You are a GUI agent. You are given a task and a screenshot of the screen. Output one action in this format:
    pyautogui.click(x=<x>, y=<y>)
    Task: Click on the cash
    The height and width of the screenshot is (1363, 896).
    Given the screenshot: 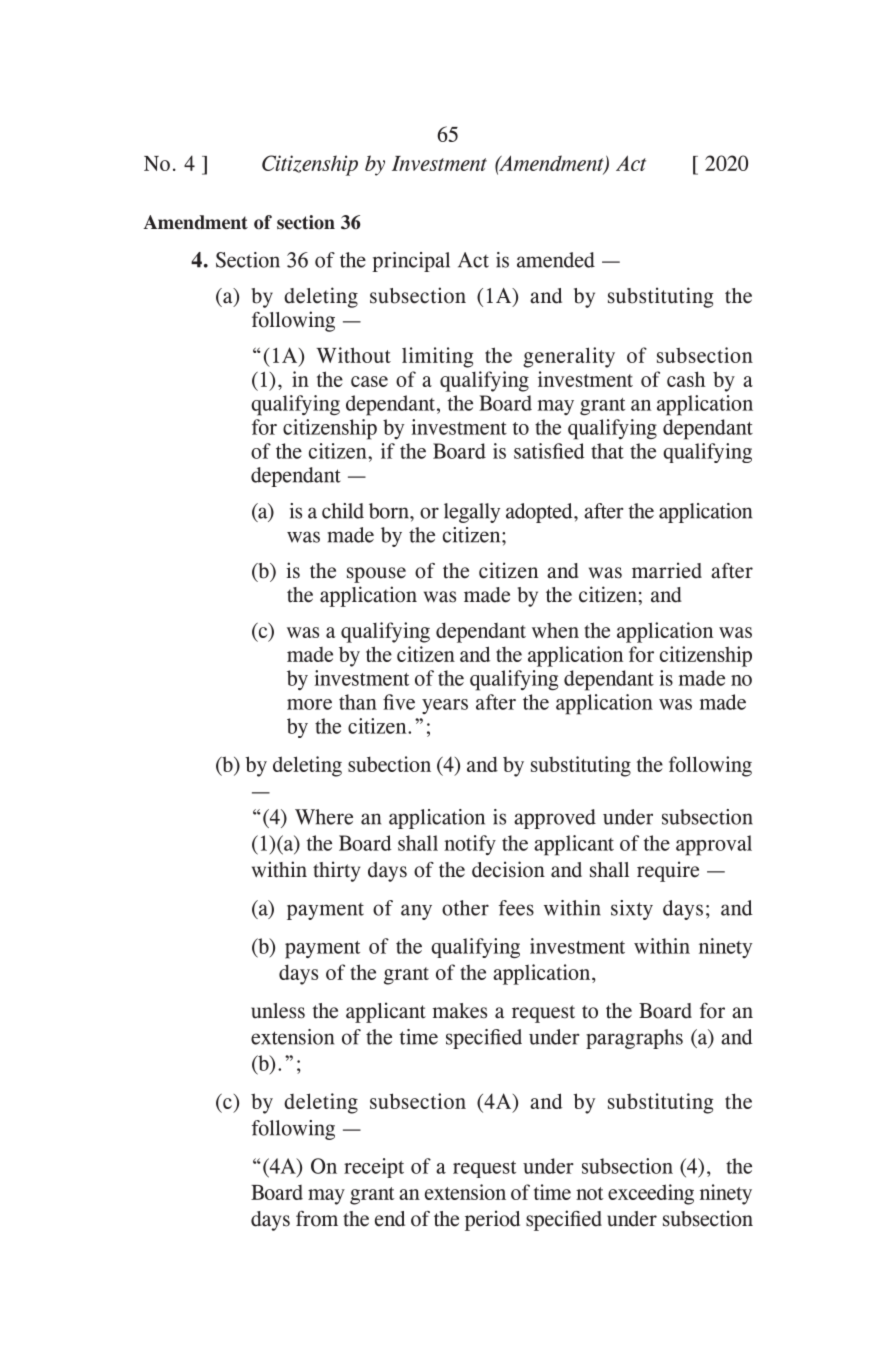 What is the action you would take?
    pyautogui.click(x=686, y=379)
